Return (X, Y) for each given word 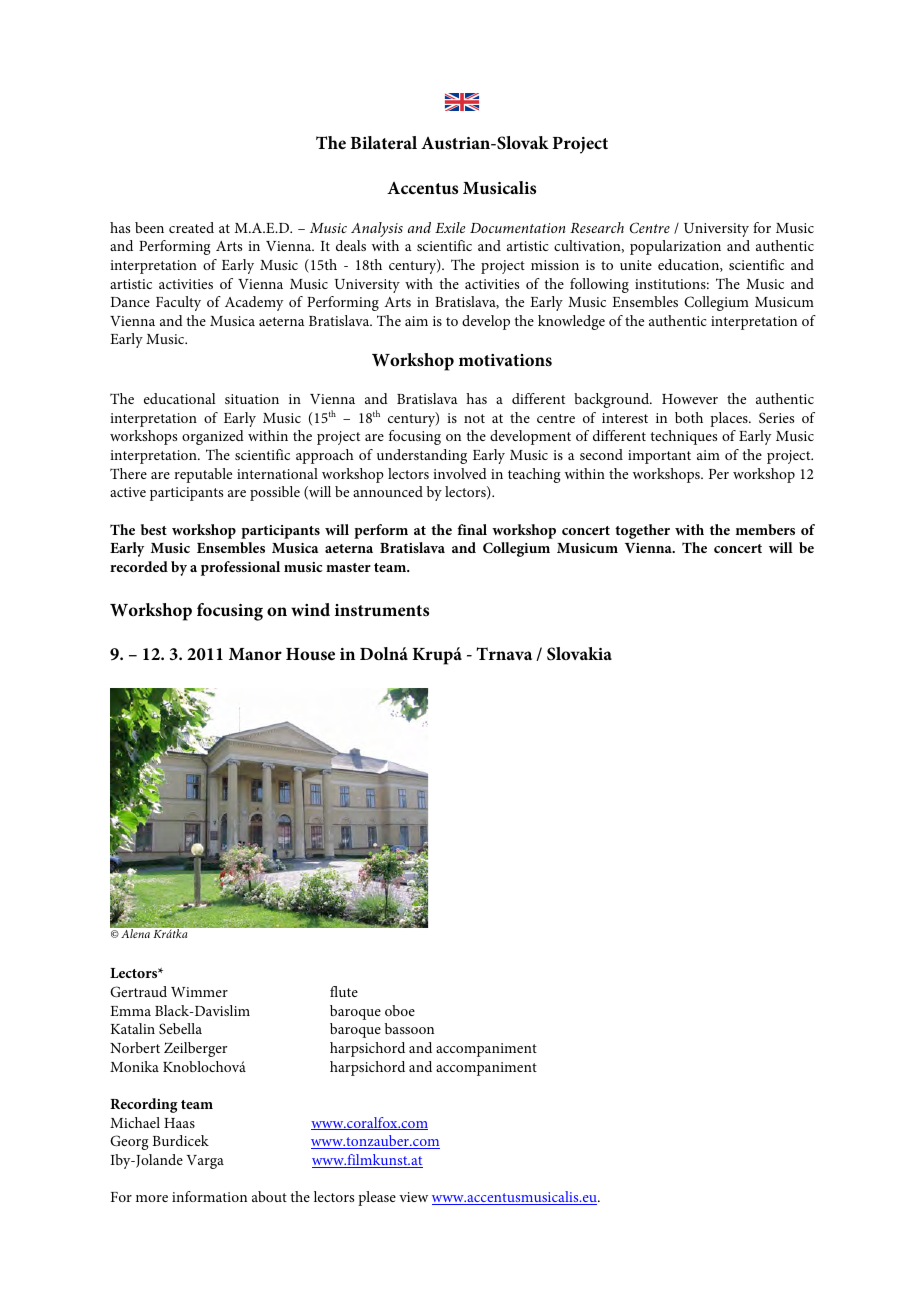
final (472, 529)
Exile (450, 227)
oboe (400, 1010)
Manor (255, 654)
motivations (505, 360)
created (191, 227)
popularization (675, 247)
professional (240, 568)
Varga (205, 1162)
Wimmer (199, 992)
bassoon (409, 1028)
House (310, 654)
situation (252, 399)
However (690, 399)
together (642, 531)
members (765, 529)
